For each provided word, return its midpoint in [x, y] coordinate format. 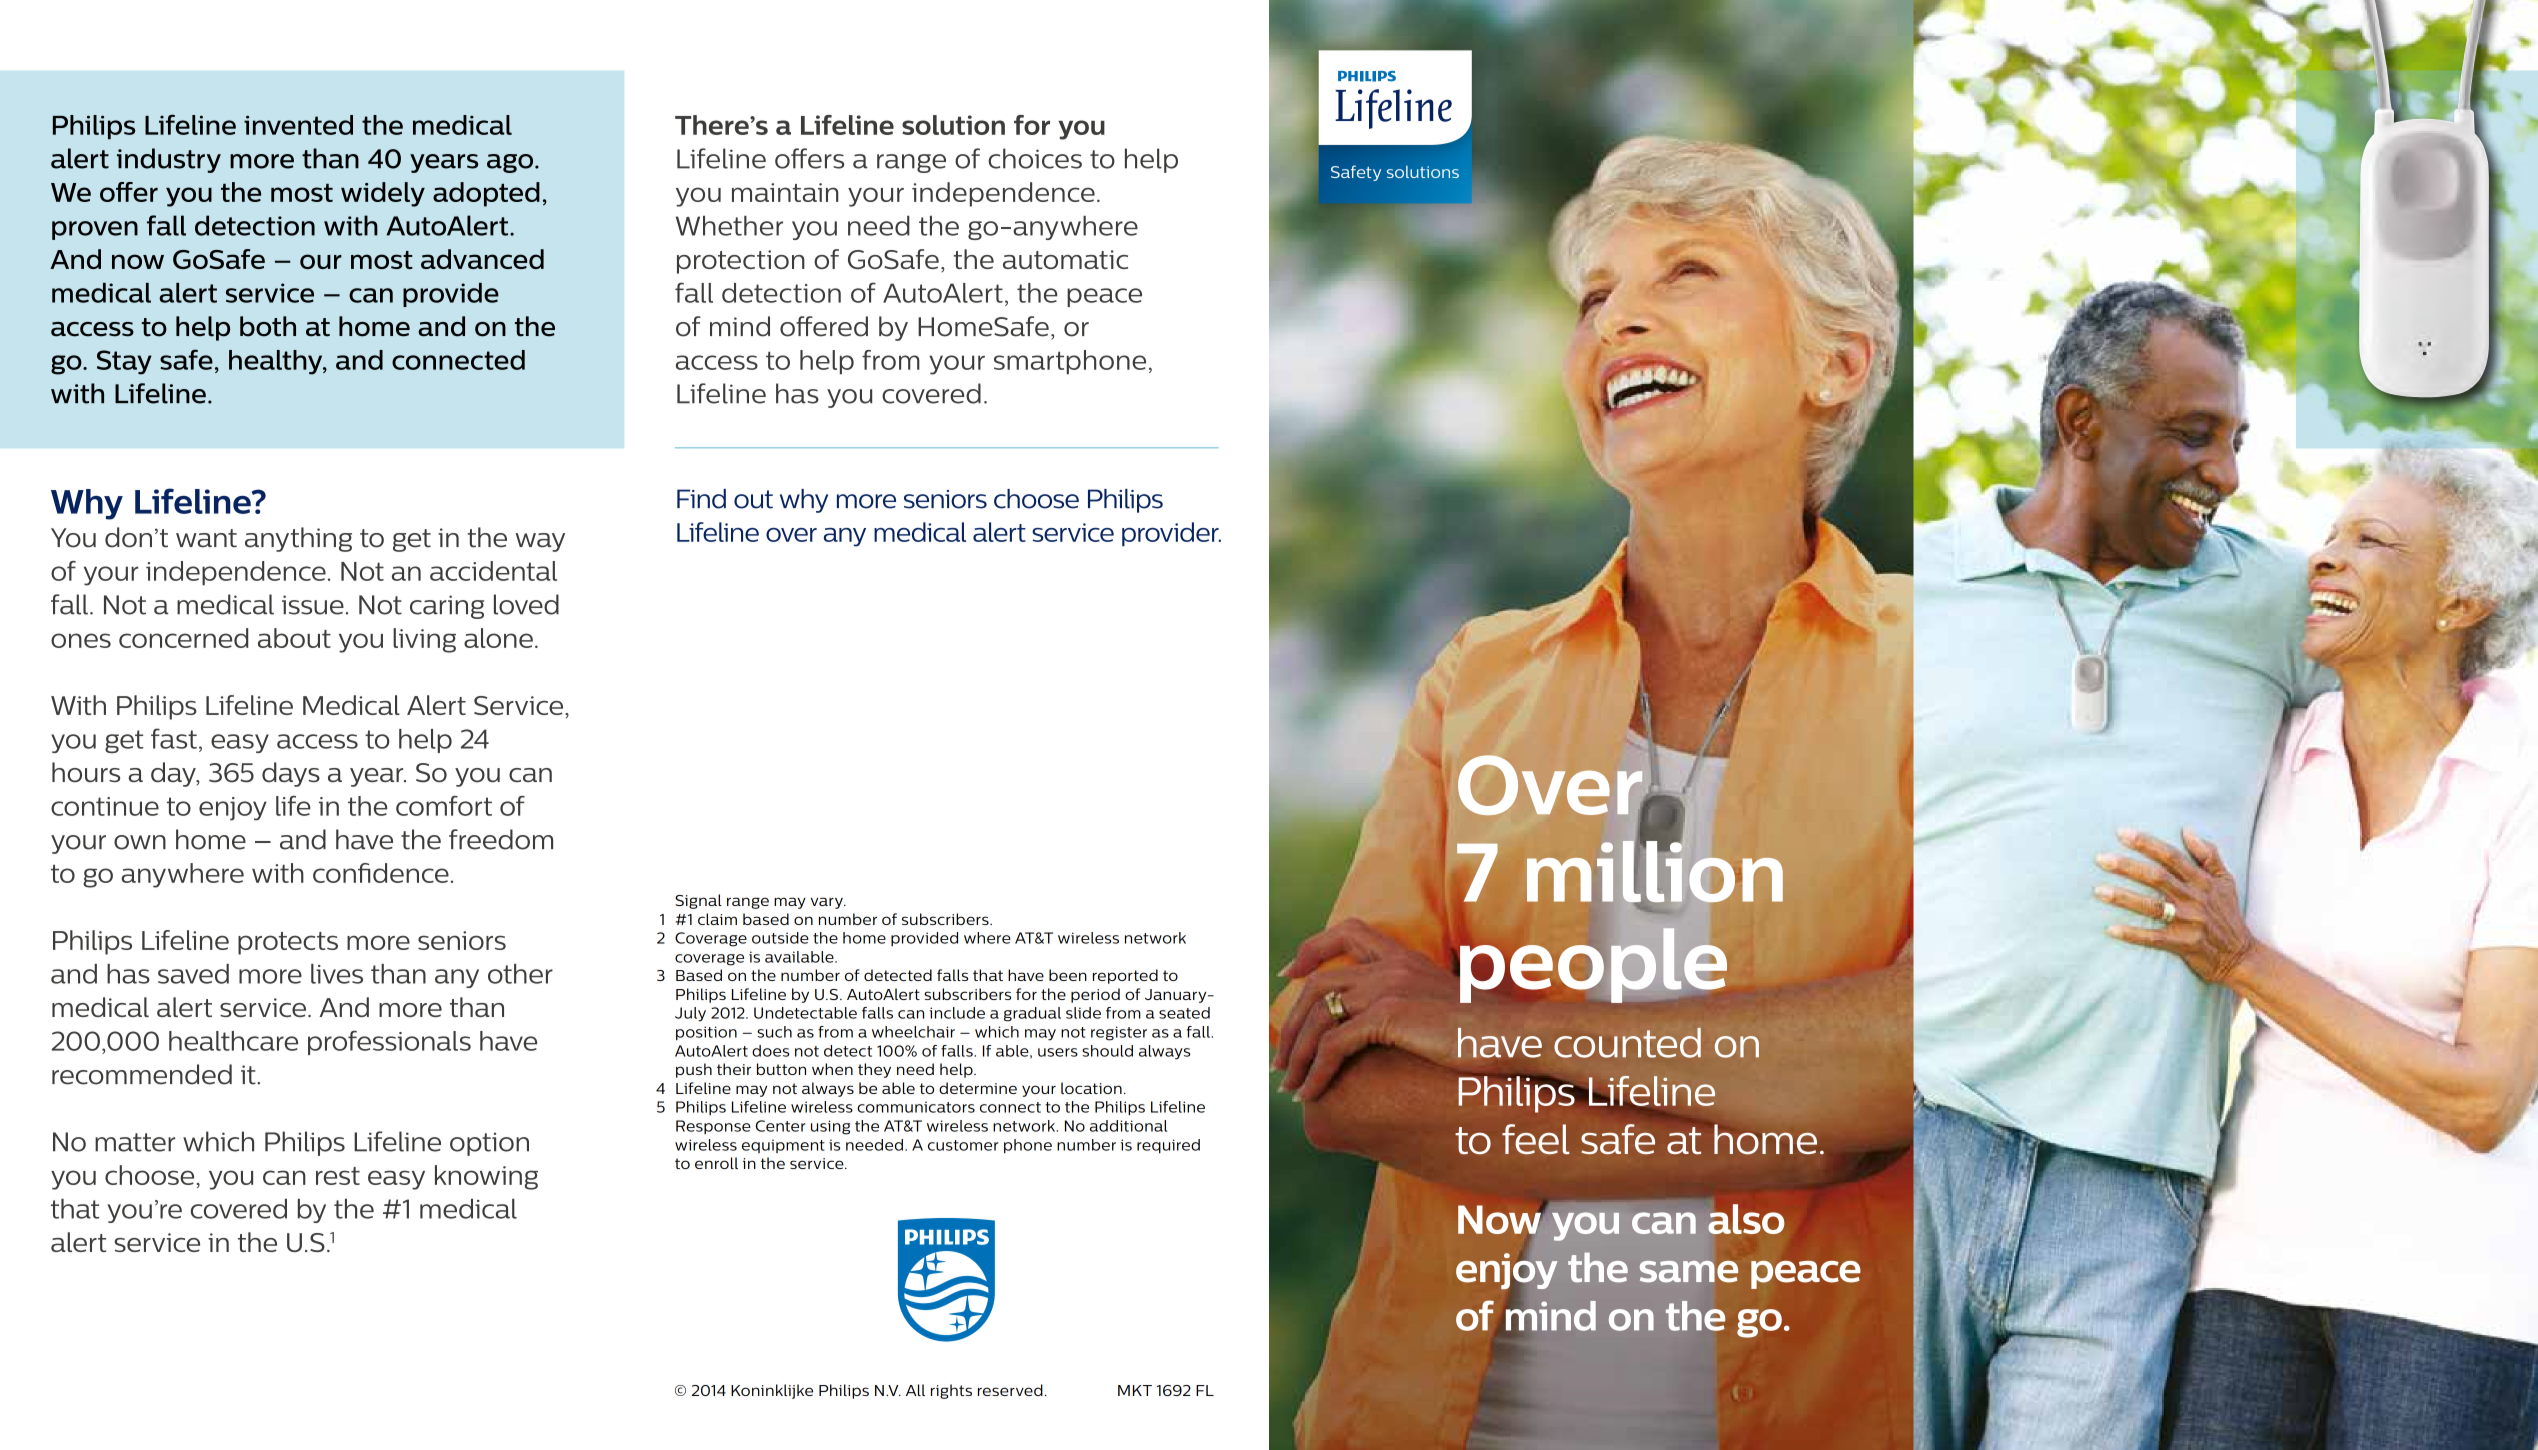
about [294, 638]
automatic [1065, 259]
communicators [916, 1107]
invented [298, 125]
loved [526, 604]
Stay [124, 362]
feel [1536, 1139]
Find [701, 499]
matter [135, 1142]
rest [338, 1176]
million [1655, 870]
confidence [381, 873]
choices [1035, 158]
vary [828, 903]
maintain [785, 192]
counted [1627, 1043]
